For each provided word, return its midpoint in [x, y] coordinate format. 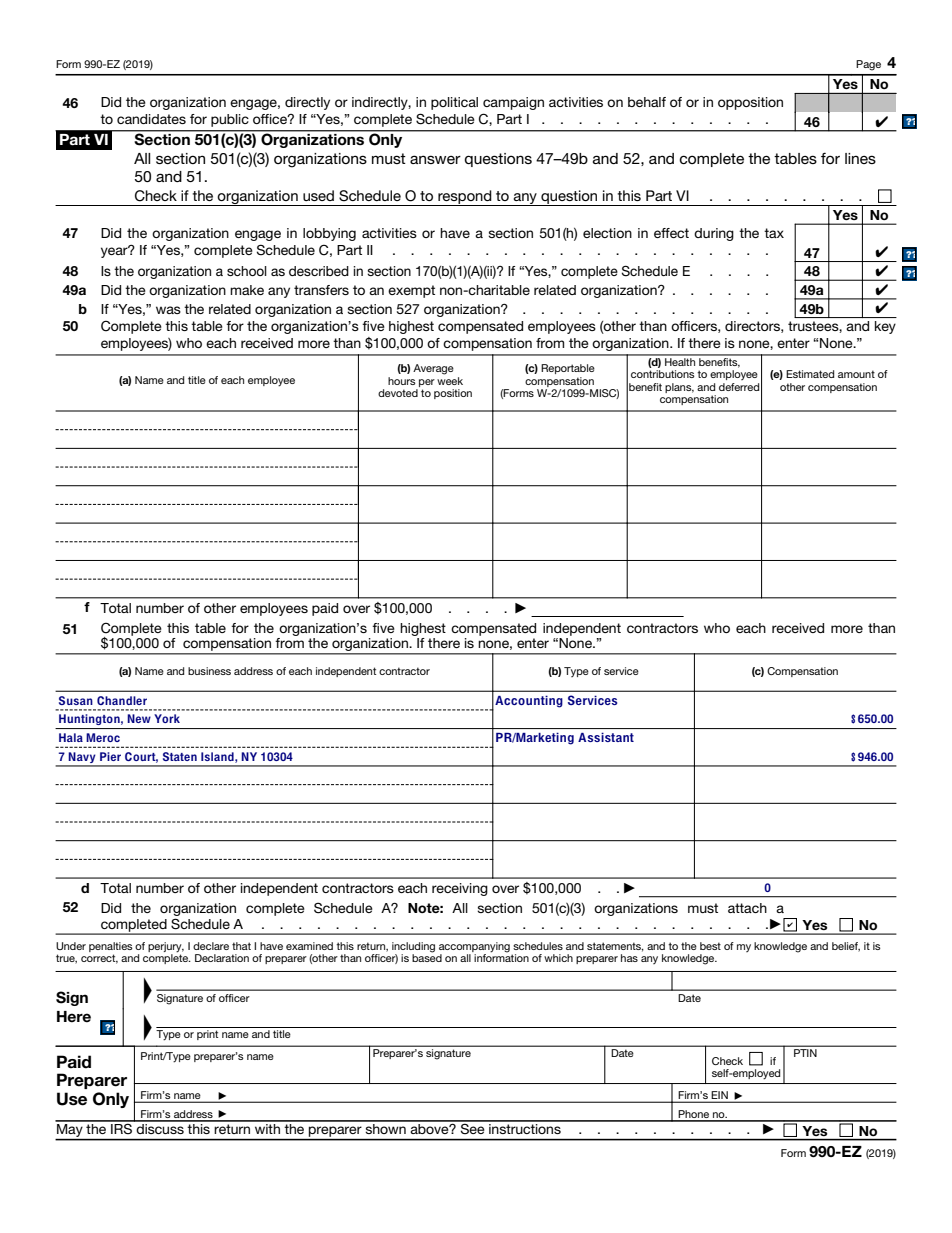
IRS [121, 1127]
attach [747, 908]
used [318, 195]
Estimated [810, 374]
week [450, 379]
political [454, 103]
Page [868, 65]
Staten [180, 756]
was [168, 310]
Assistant [606, 737]
